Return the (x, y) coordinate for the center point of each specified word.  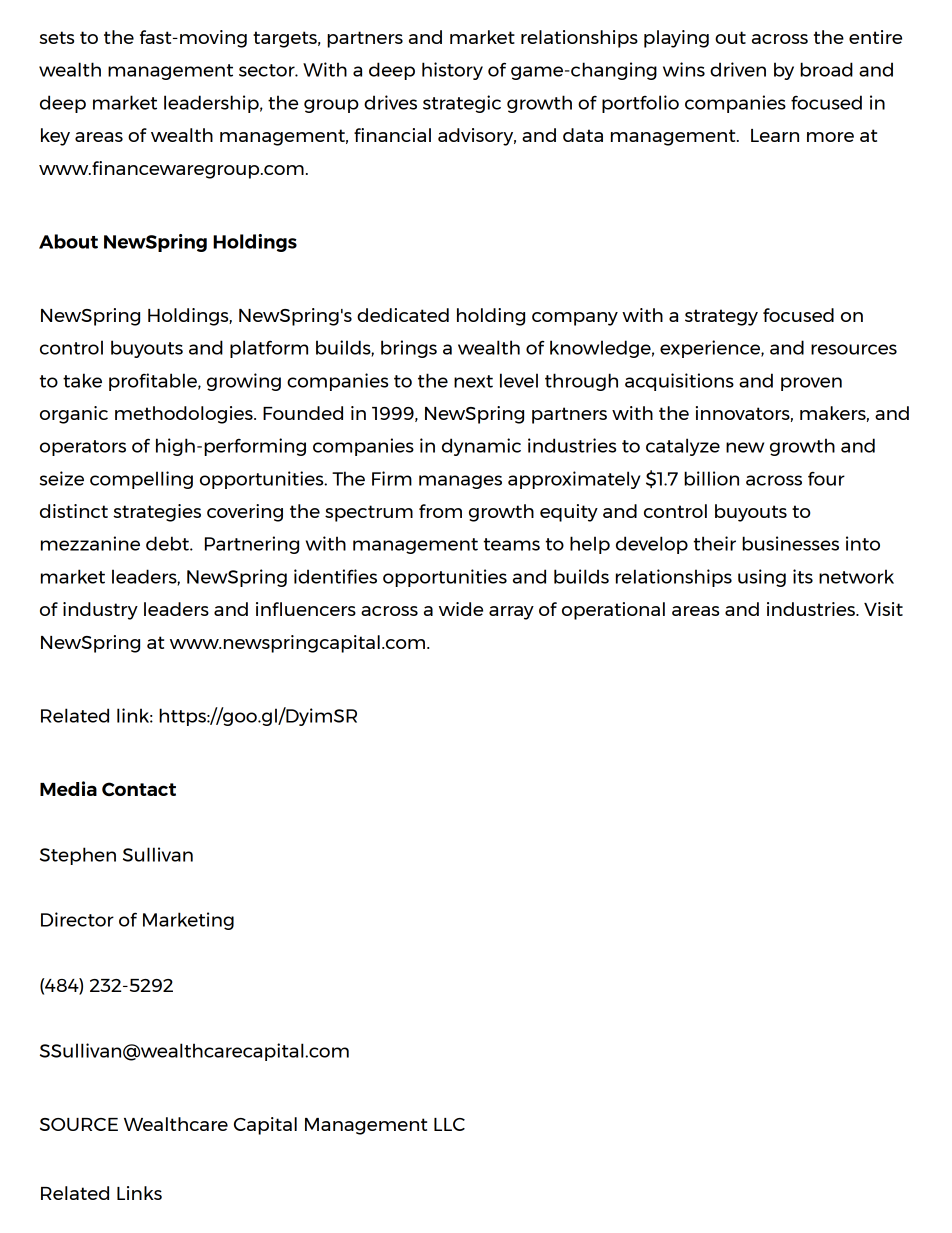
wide (461, 609)
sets (56, 37)
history (452, 71)
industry (100, 611)
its (803, 576)
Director (77, 919)
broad (826, 69)
